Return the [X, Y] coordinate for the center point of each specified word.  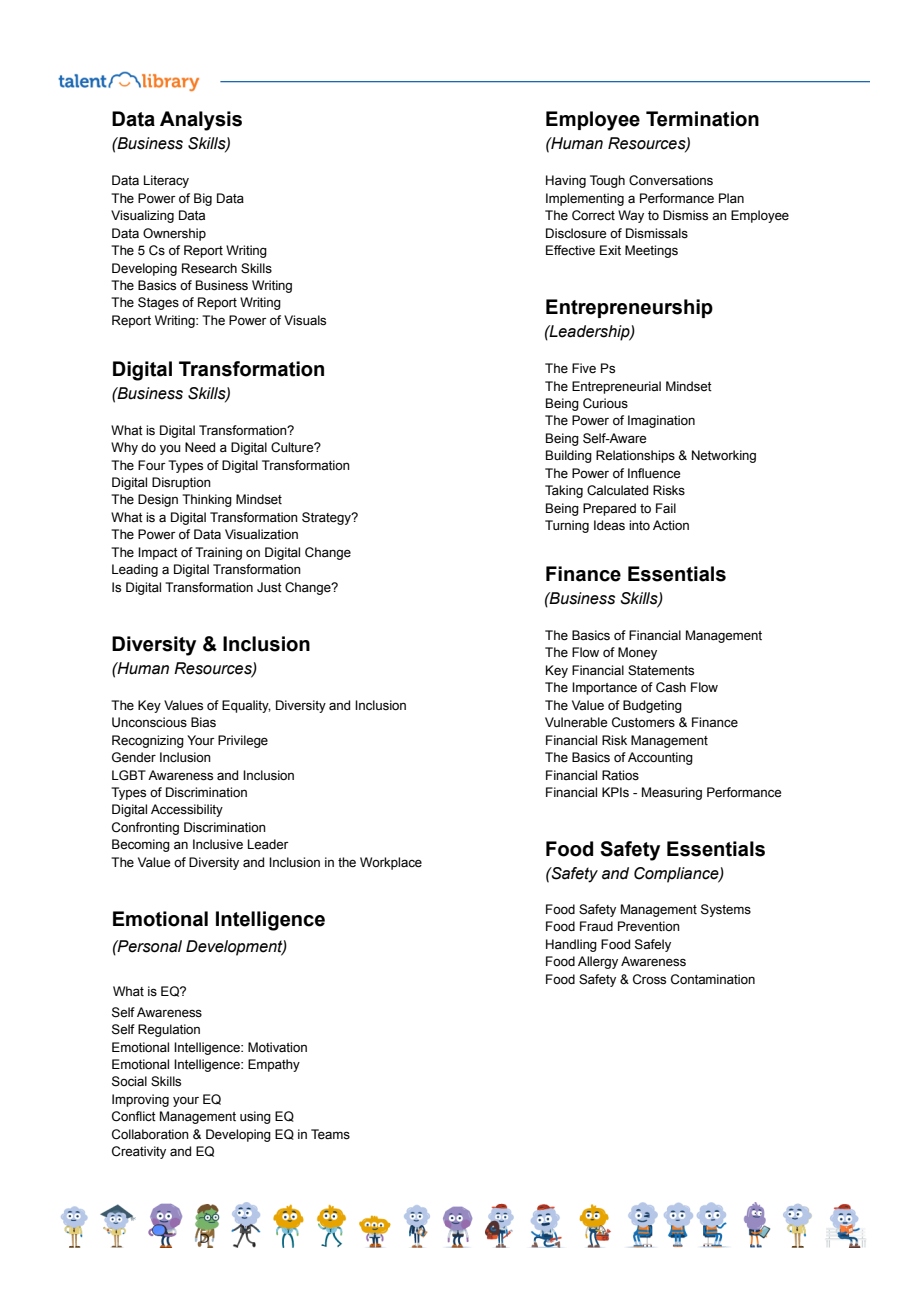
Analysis [201, 121]
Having [566, 181]
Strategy [327, 518]
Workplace [391, 863]
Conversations [671, 180]
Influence [654, 473]
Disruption [181, 483]
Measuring [672, 793]
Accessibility [187, 810]
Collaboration [150, 1134]
